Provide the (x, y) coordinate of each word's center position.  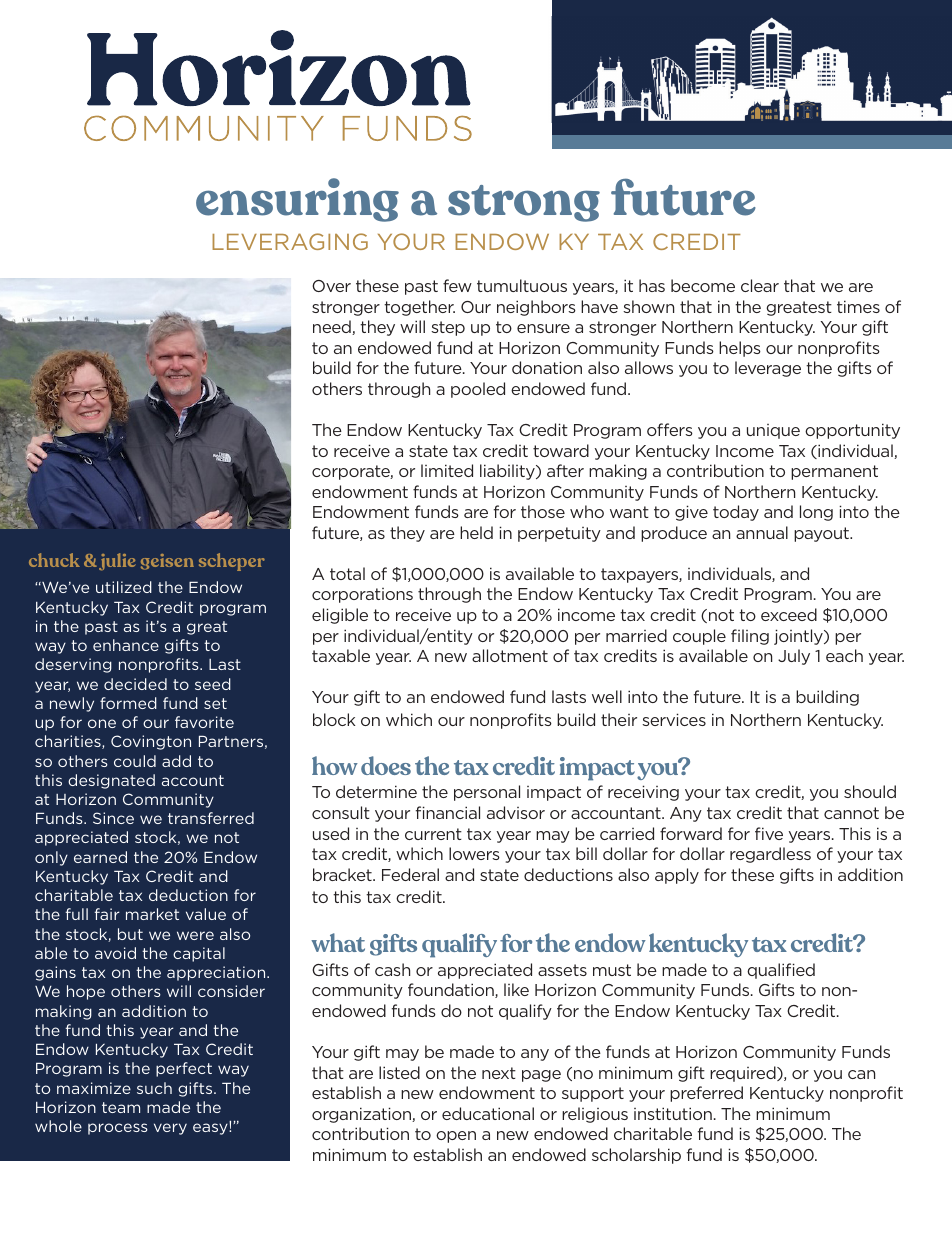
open (456, 1137)
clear (760, 285)
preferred (706, 1094)
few (457, 285)
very (170, 1129)
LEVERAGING (290, 241)
